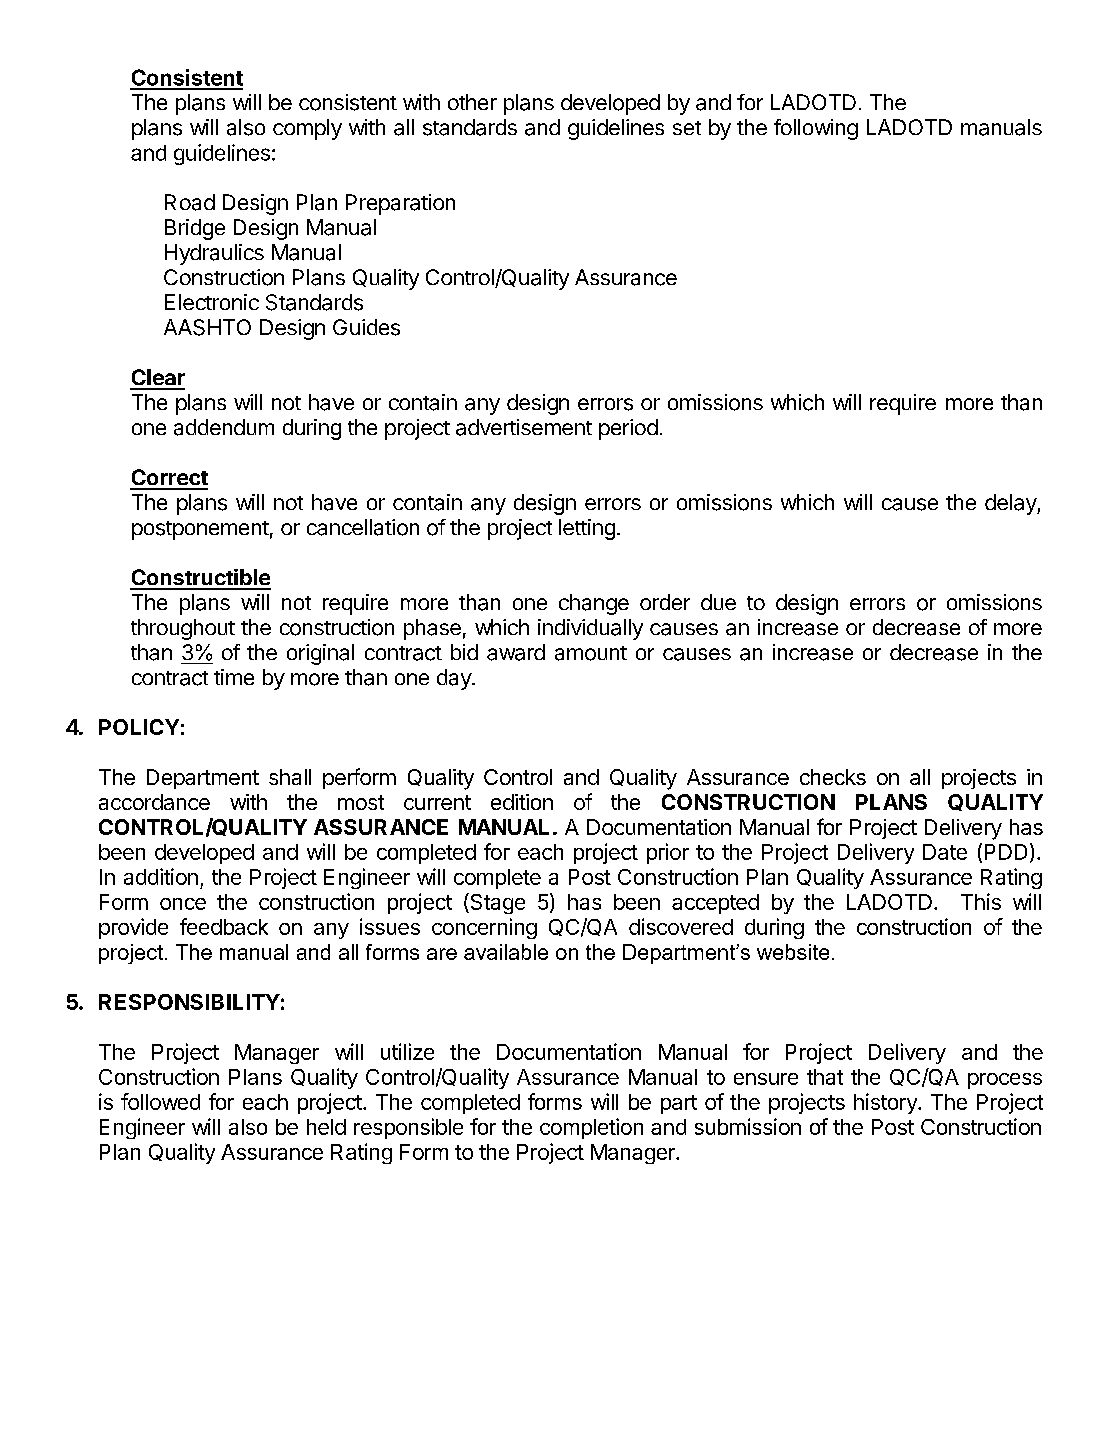 The width and height of the screenshot is (1108, 1434). What do you see at coordinates (161, 876) in the screenshot?
I see `addition` at bounding box center [161, 876].
